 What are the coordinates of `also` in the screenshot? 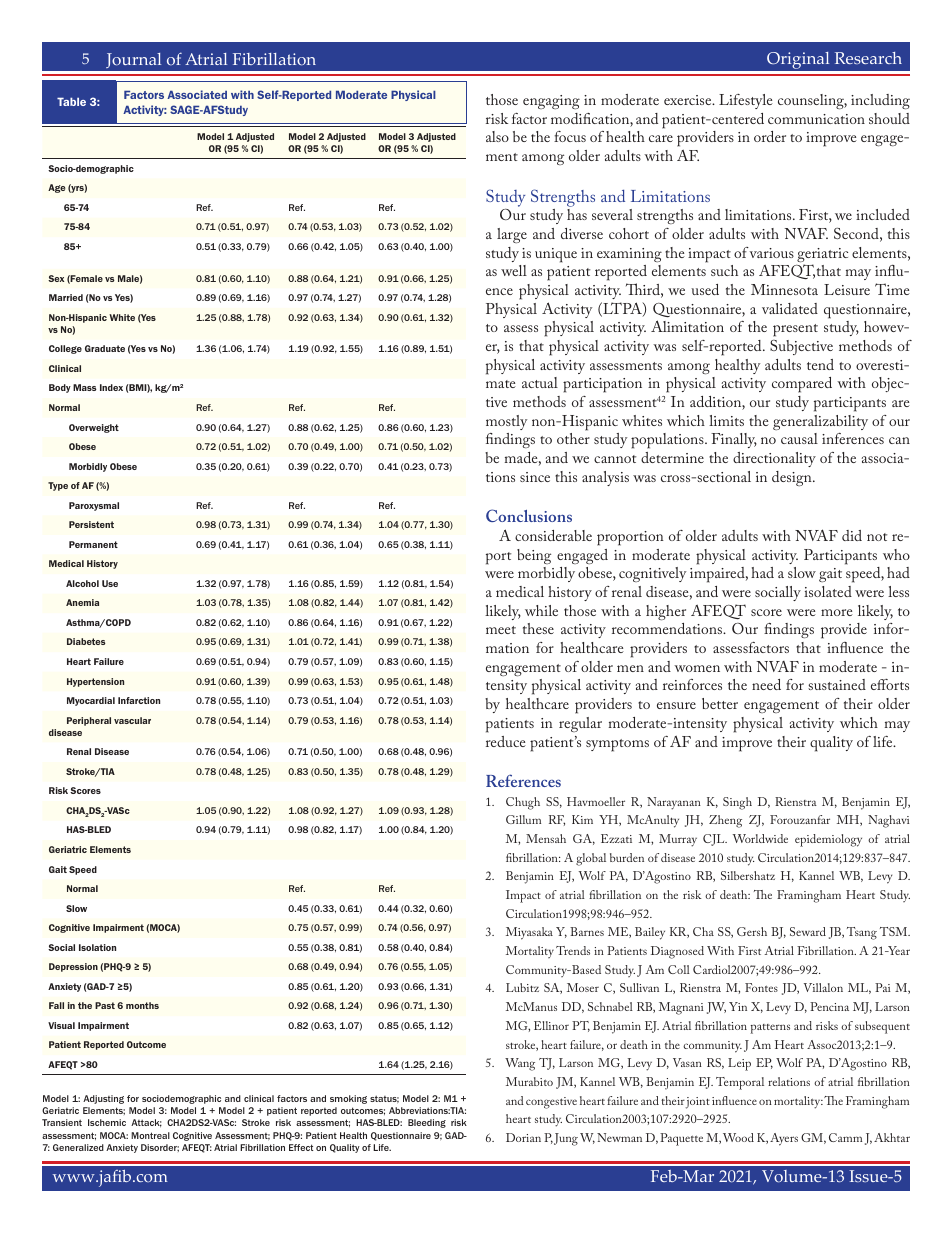 It's located at (497, 136).
